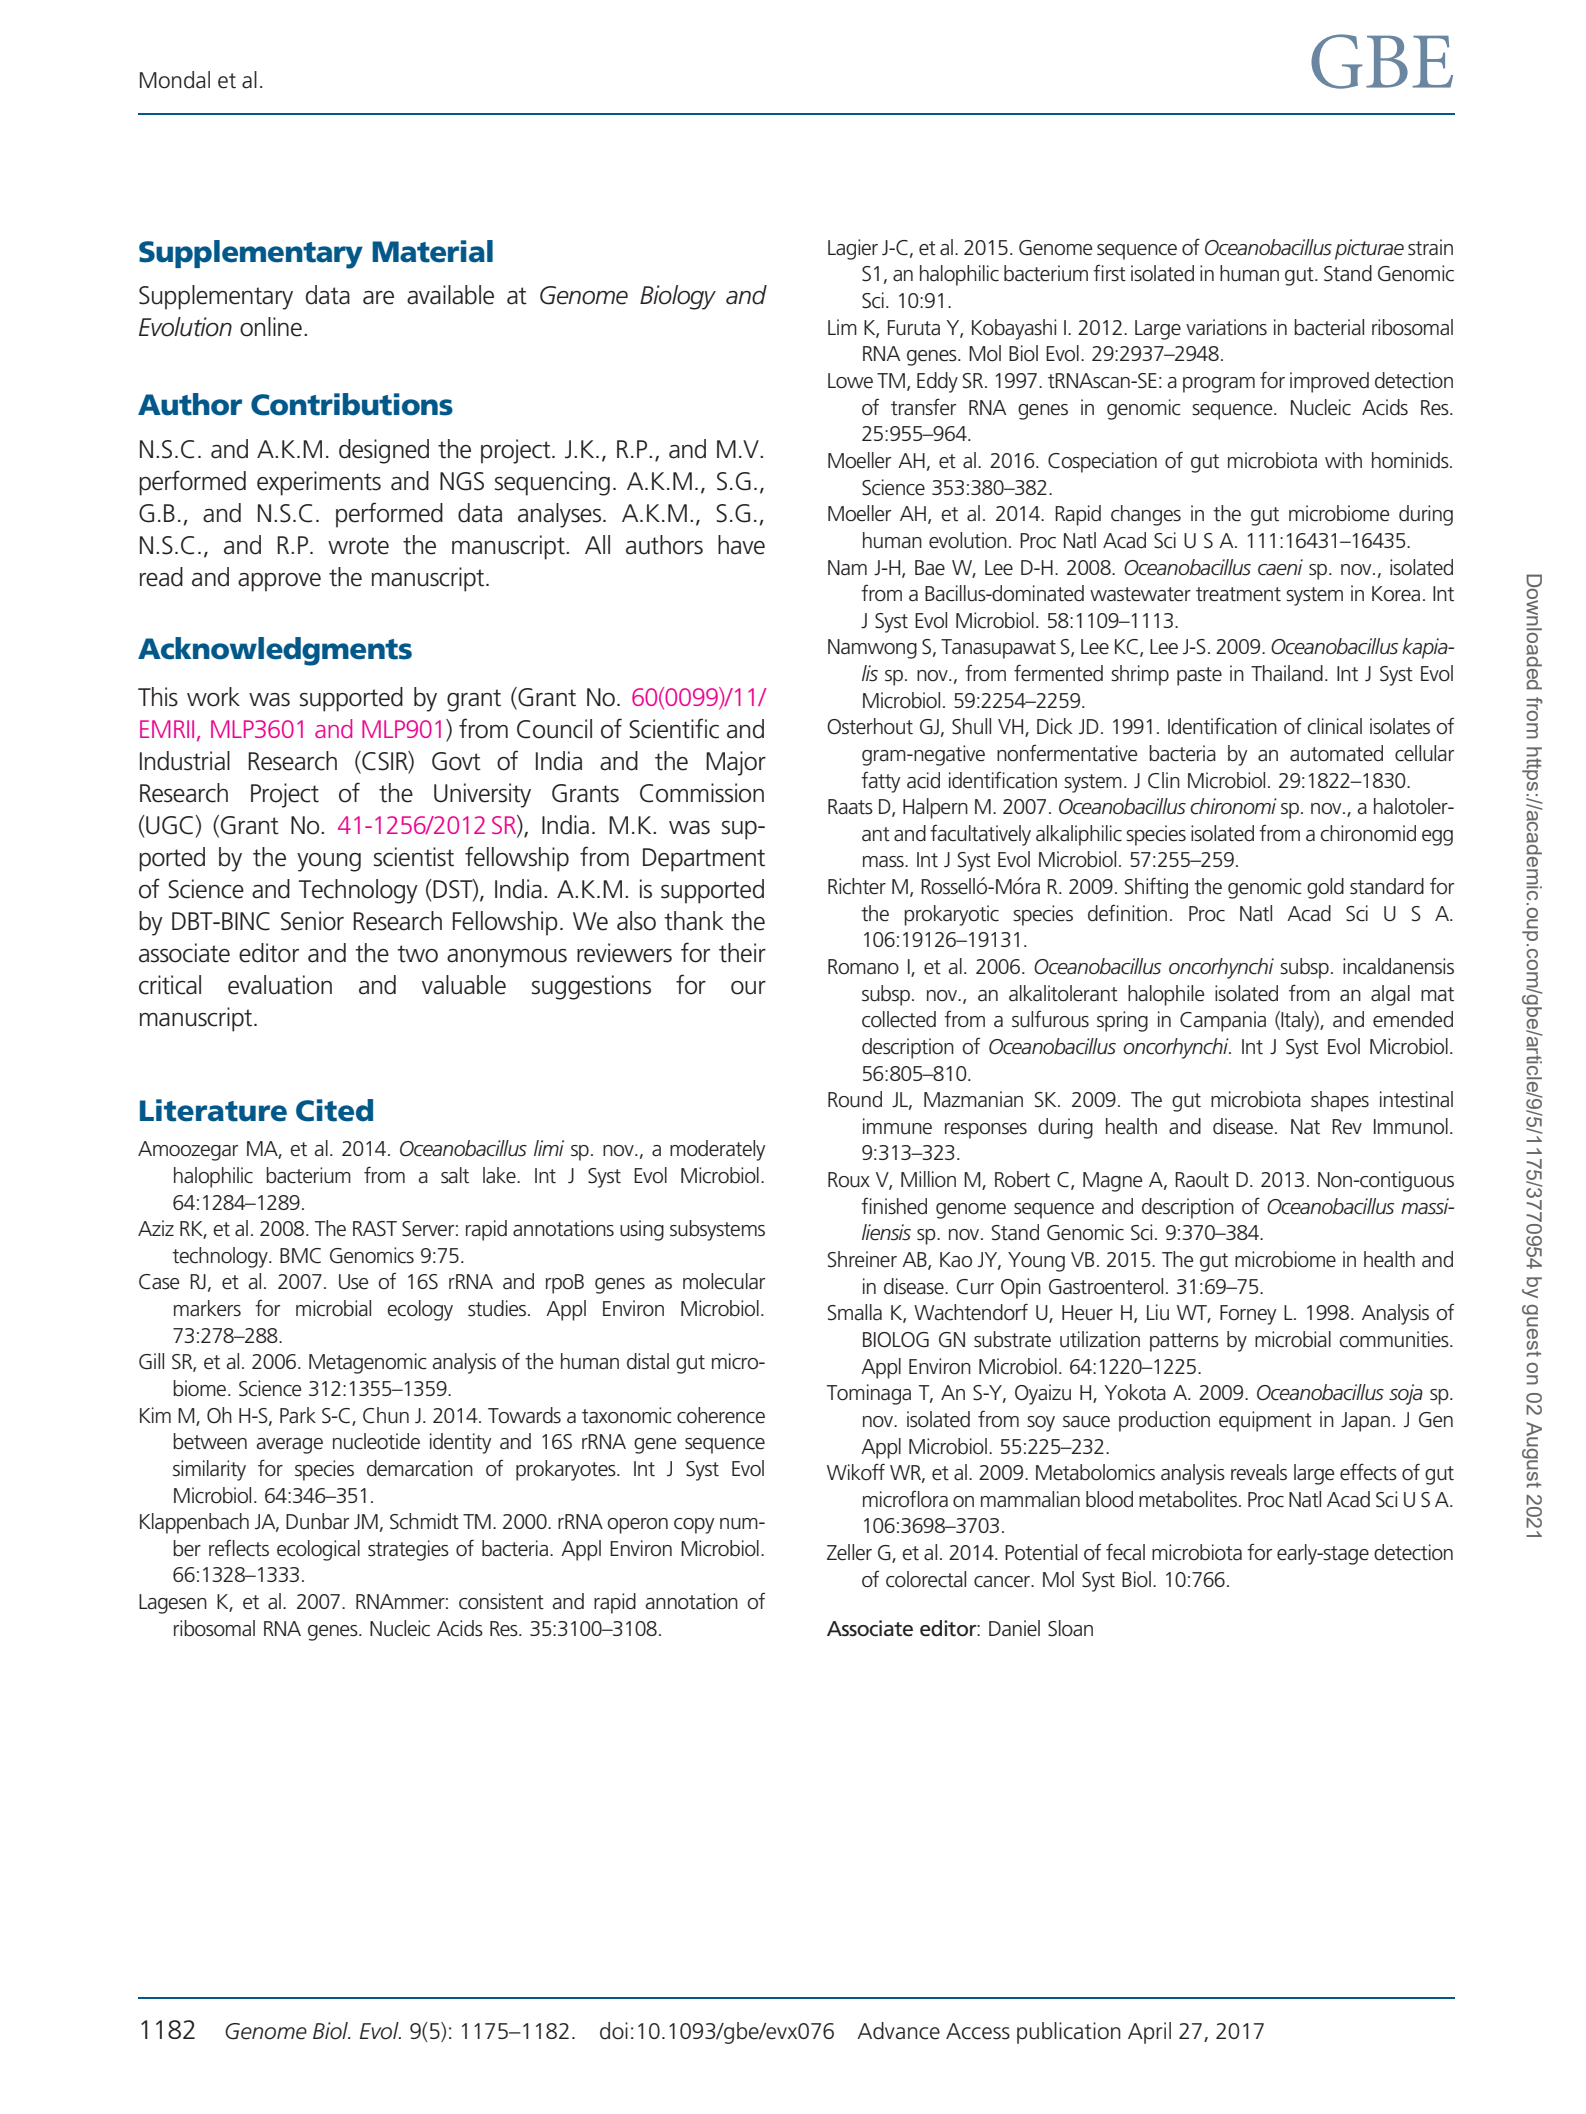  Describe the element at coordinates (271, 327) in the screenshot. I see `online` at that location.
